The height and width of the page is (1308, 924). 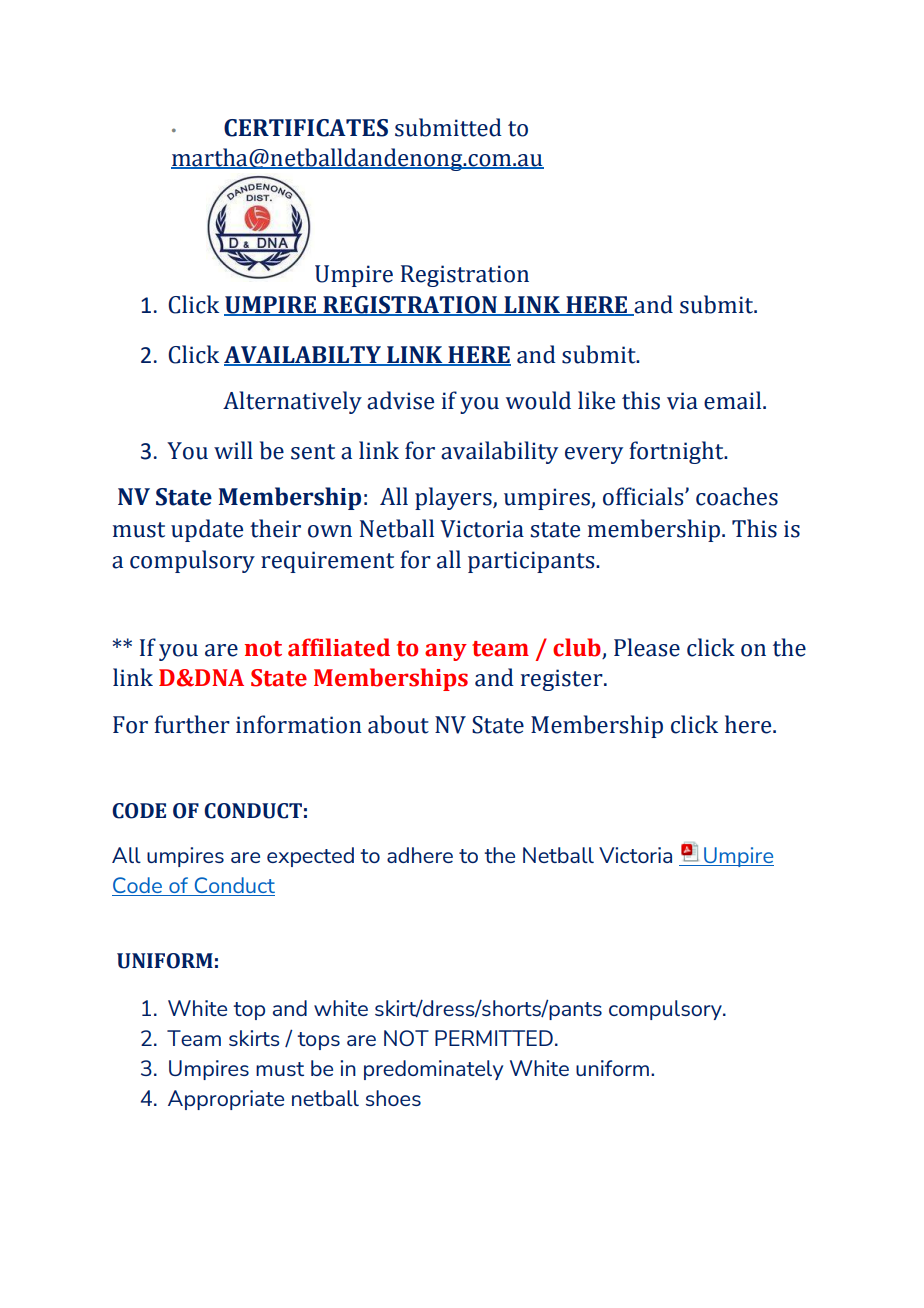 What do you see at coordinates (310, 857) in the page?
I see `expected` at bounding box center [310, 857].
